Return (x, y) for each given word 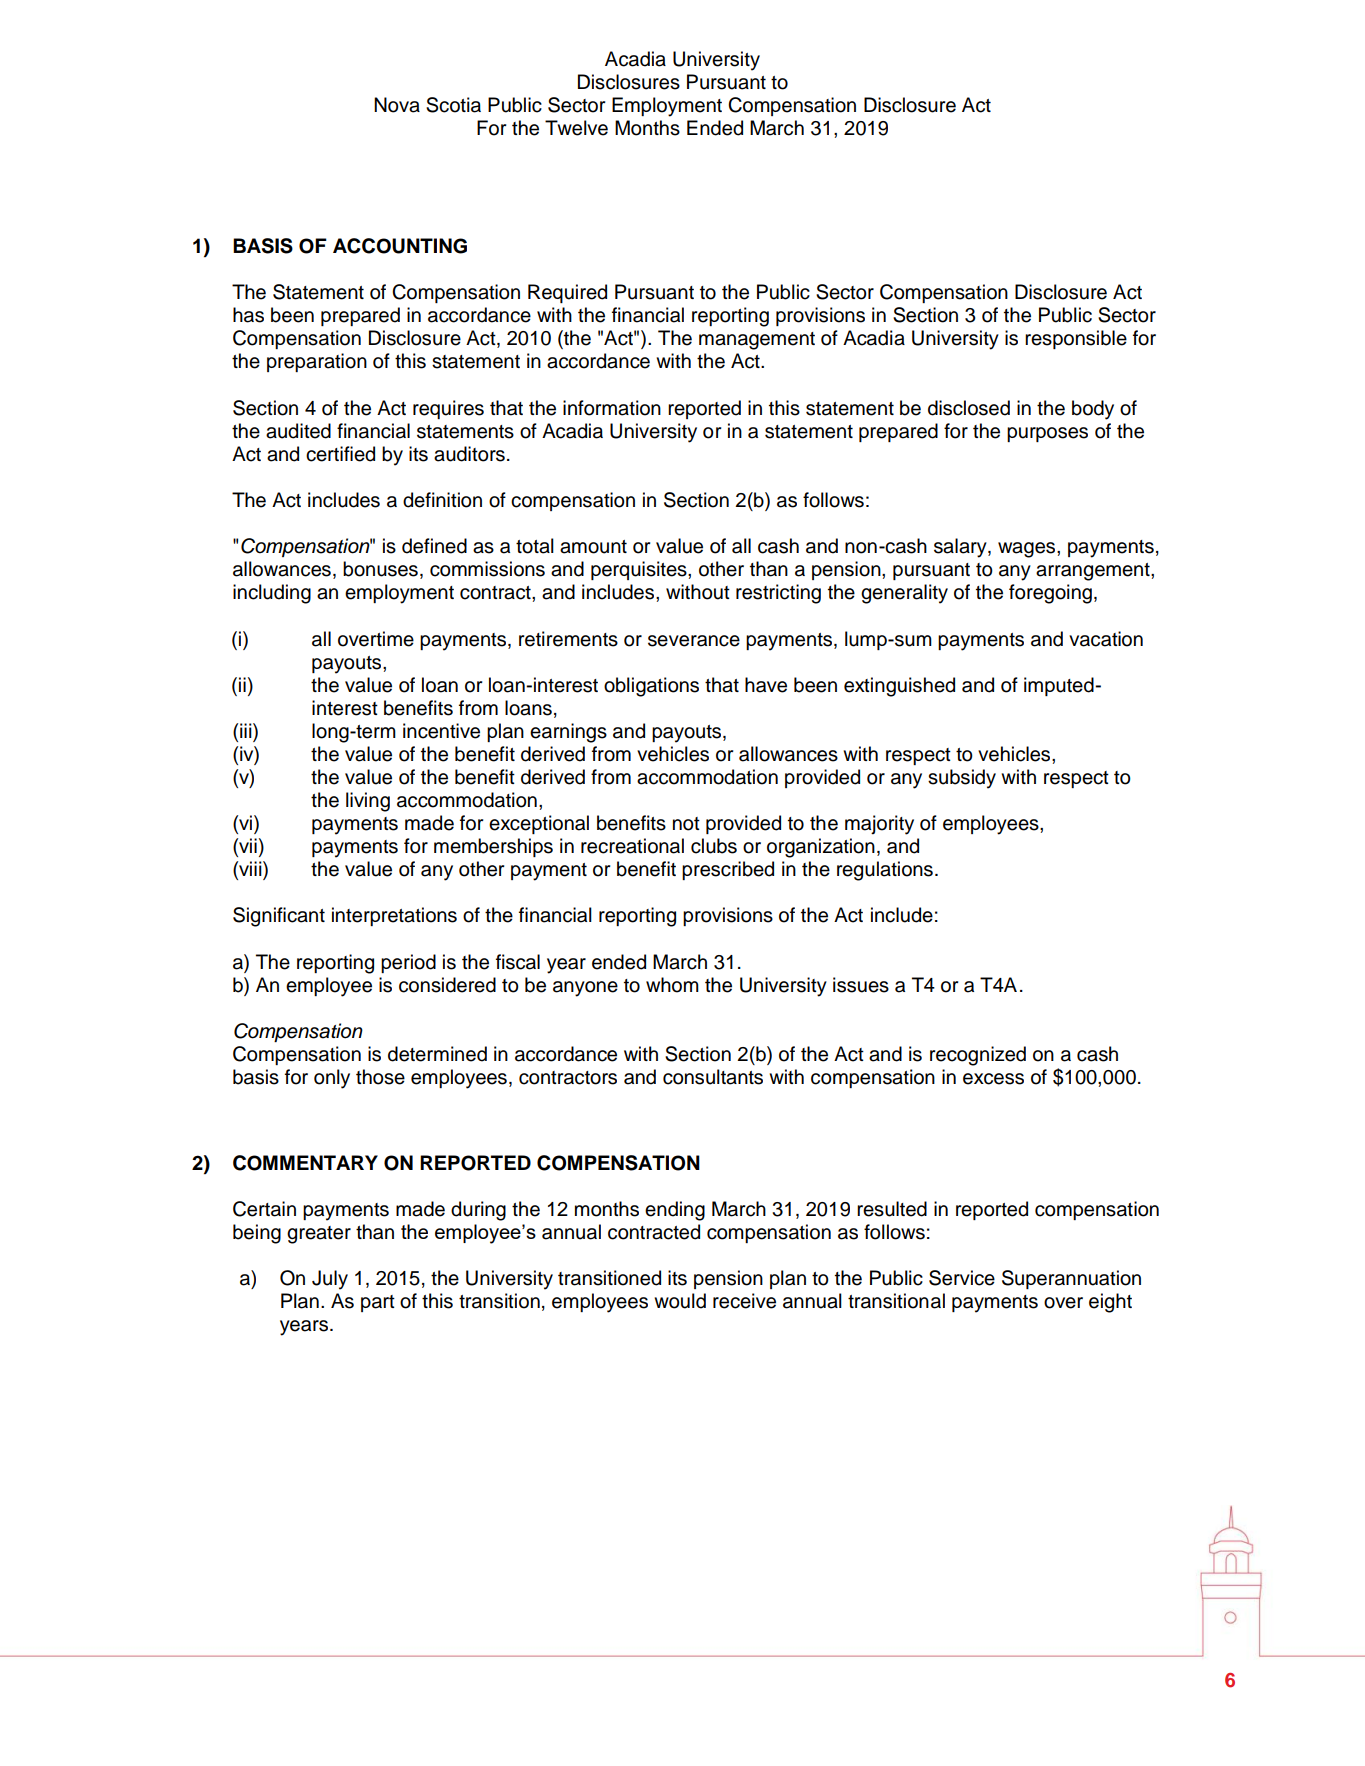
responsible (1076, 339)
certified (340, 454)
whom (672, 985)
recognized (978, 1056)
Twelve (576, 128)
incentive (441, 731)
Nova (397, 105)
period (408, 963)
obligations (651, 687)
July (330, 1280)
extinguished (899, 687)
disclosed (969, 408)
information (612, 408)
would (680, 1301)
